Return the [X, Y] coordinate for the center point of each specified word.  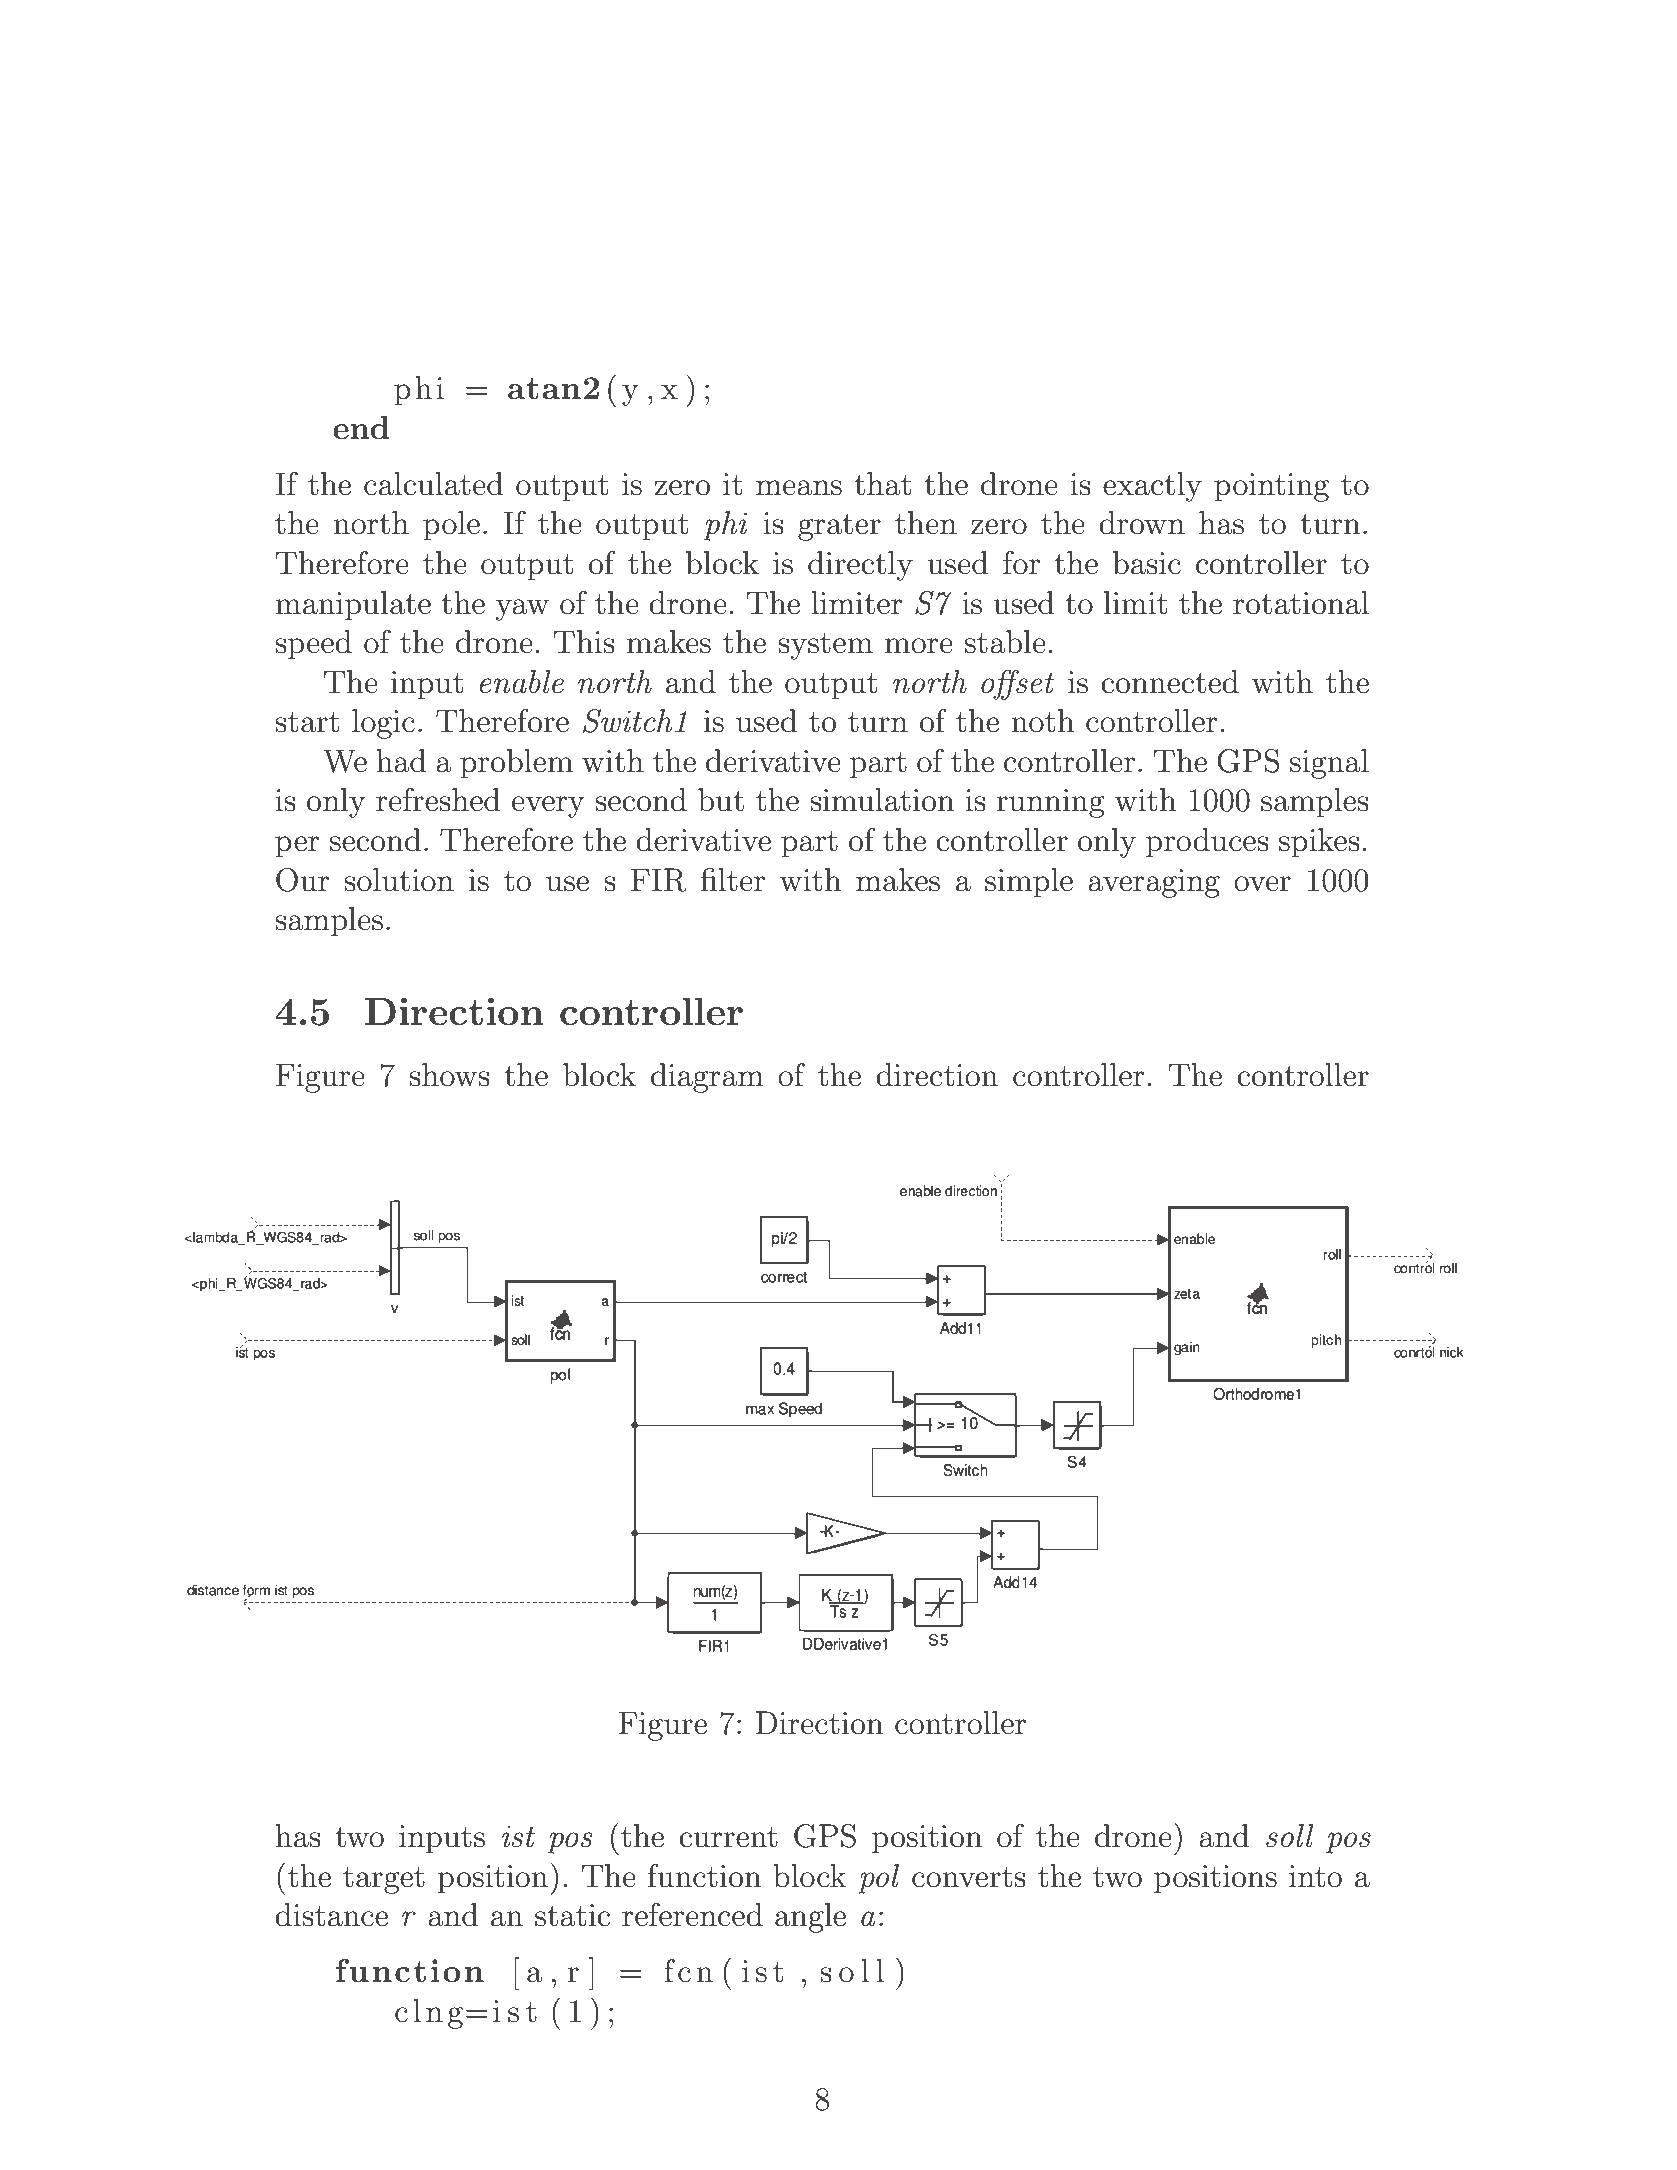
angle [810, 1918]
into [1315, 1876]
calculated [434, 484]
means [799, 488]
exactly [1152, 487]
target [384, 1880]
